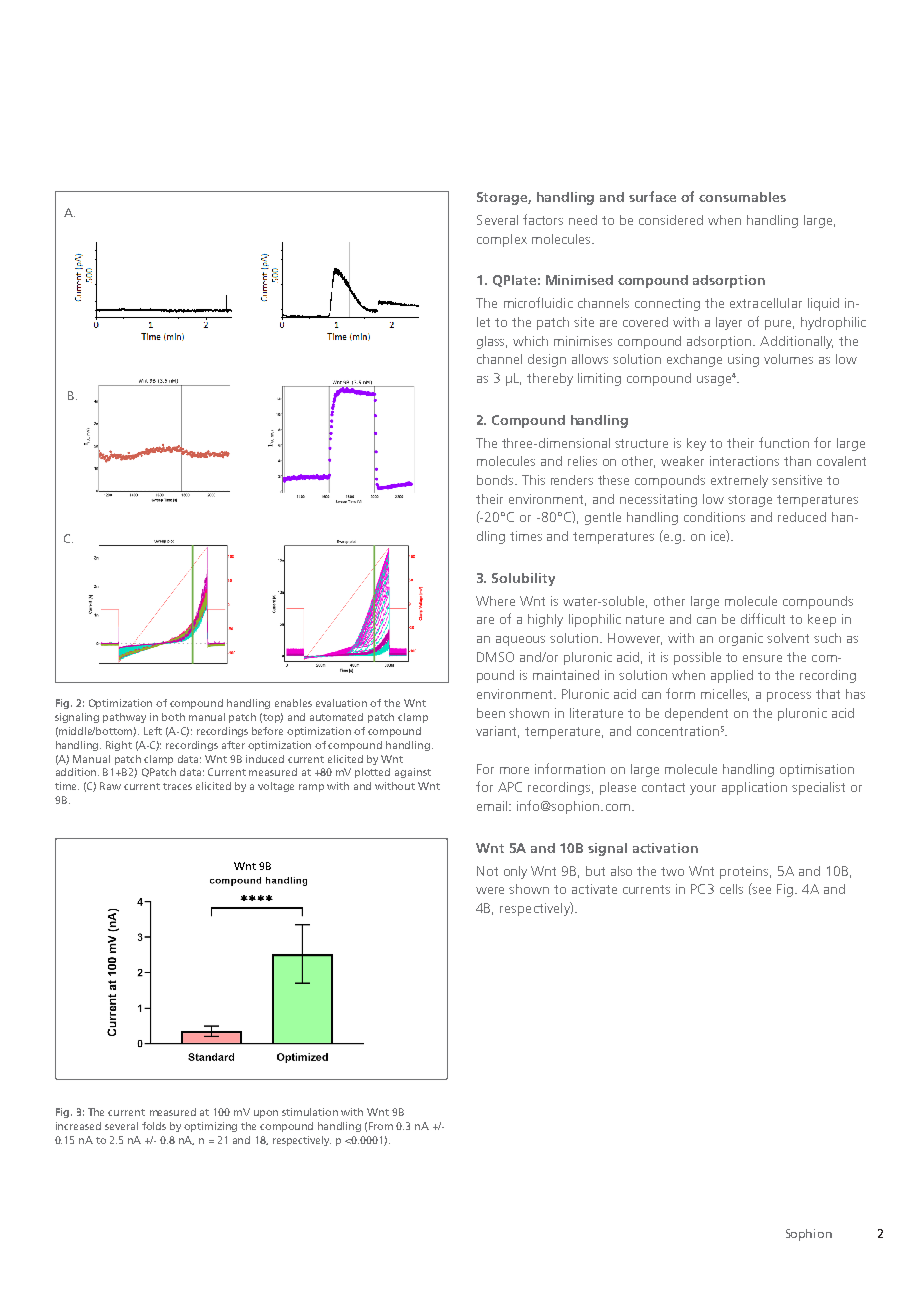 Image resolution: width=924 pixels, height=1308 pixels. Describe the element at coordinates (754, 788) in the screenshot. I see `application` at that location.
